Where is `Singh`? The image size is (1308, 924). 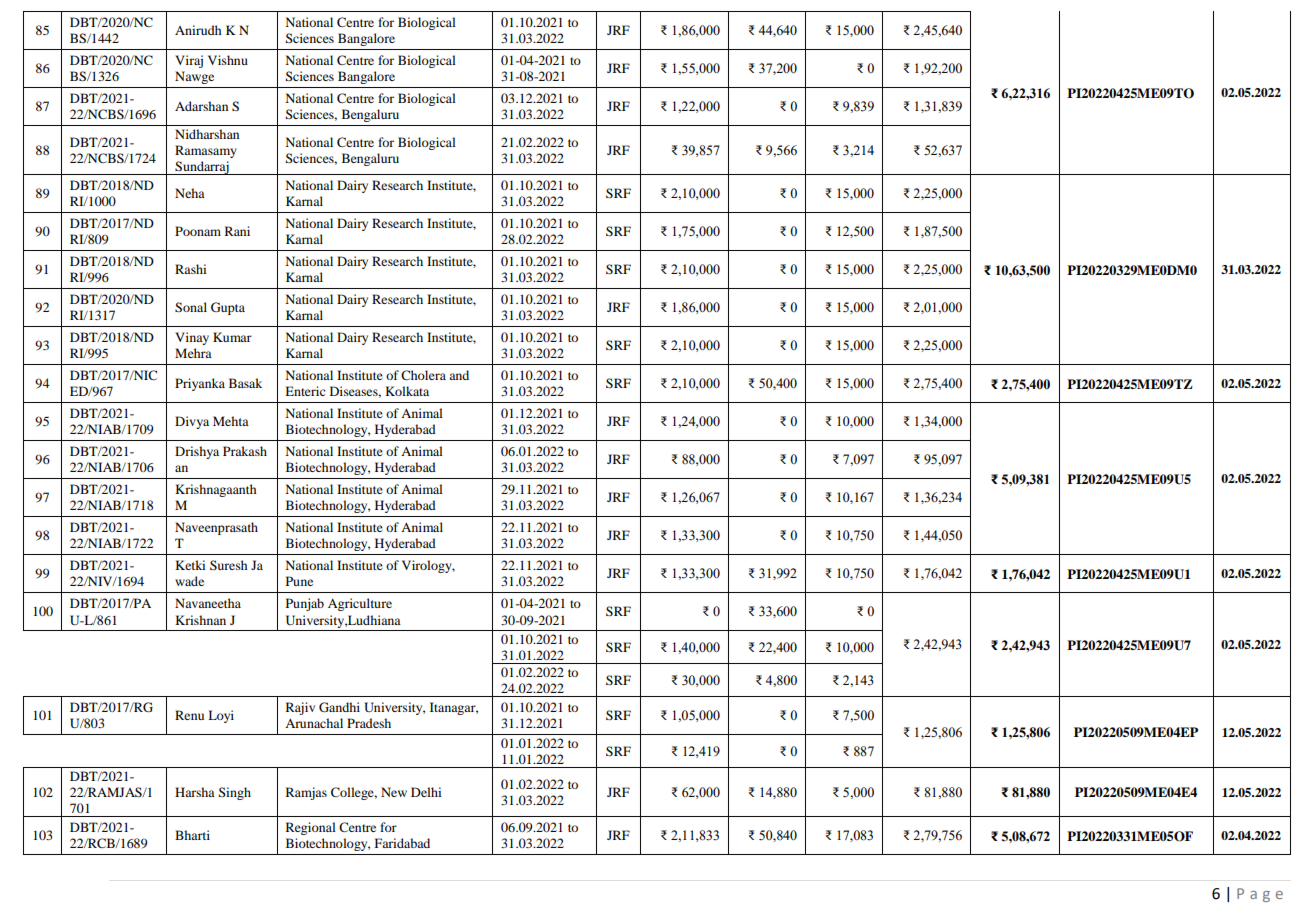 Singh is located at coordinates (235, 793).
